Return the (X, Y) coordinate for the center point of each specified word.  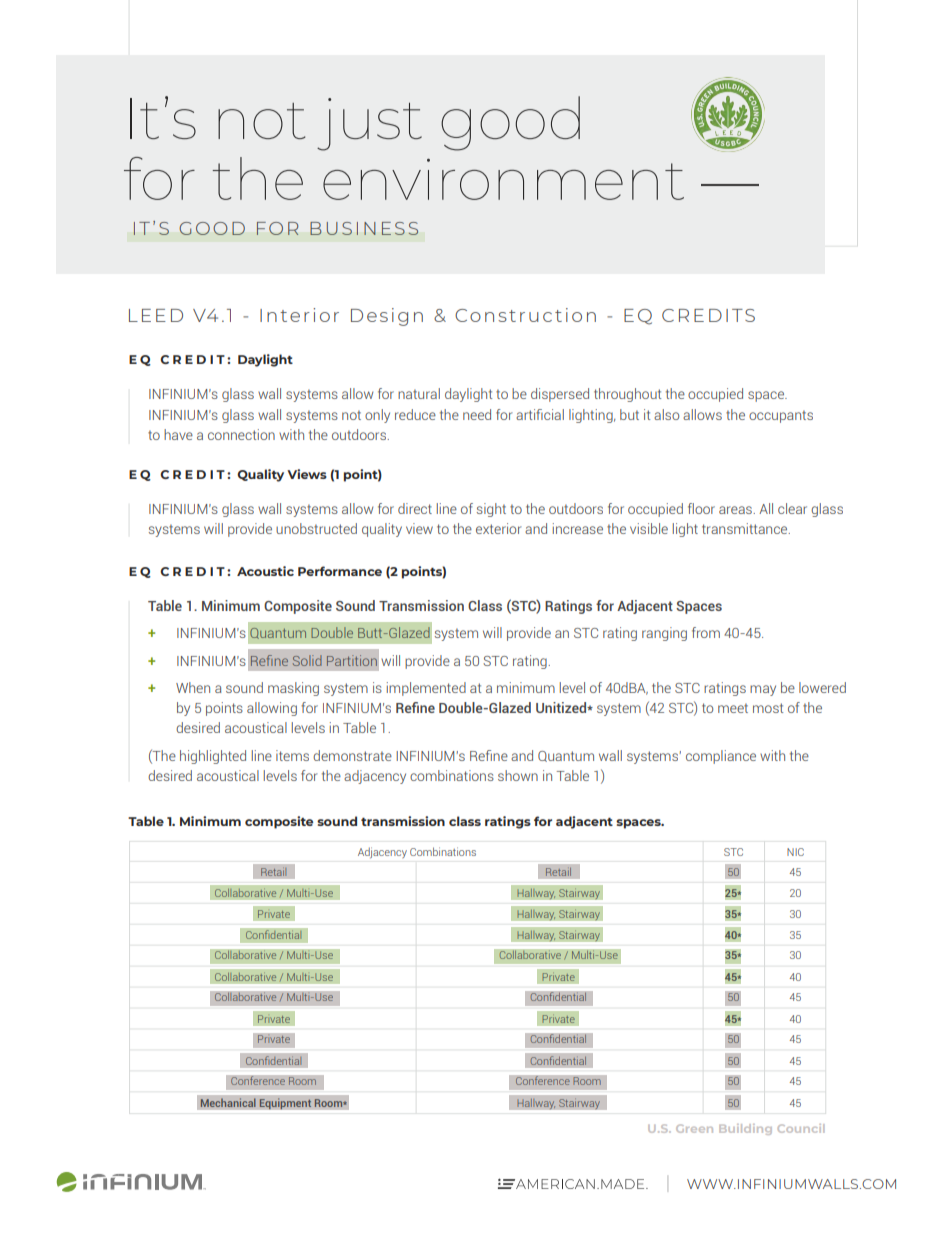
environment (503, 179)
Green (694, 1128)
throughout (627, 395)
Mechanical (228, 1102)
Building (745, 1129)
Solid (307, 660)
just (369, 124)
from (706, 632)
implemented (426, 689)
